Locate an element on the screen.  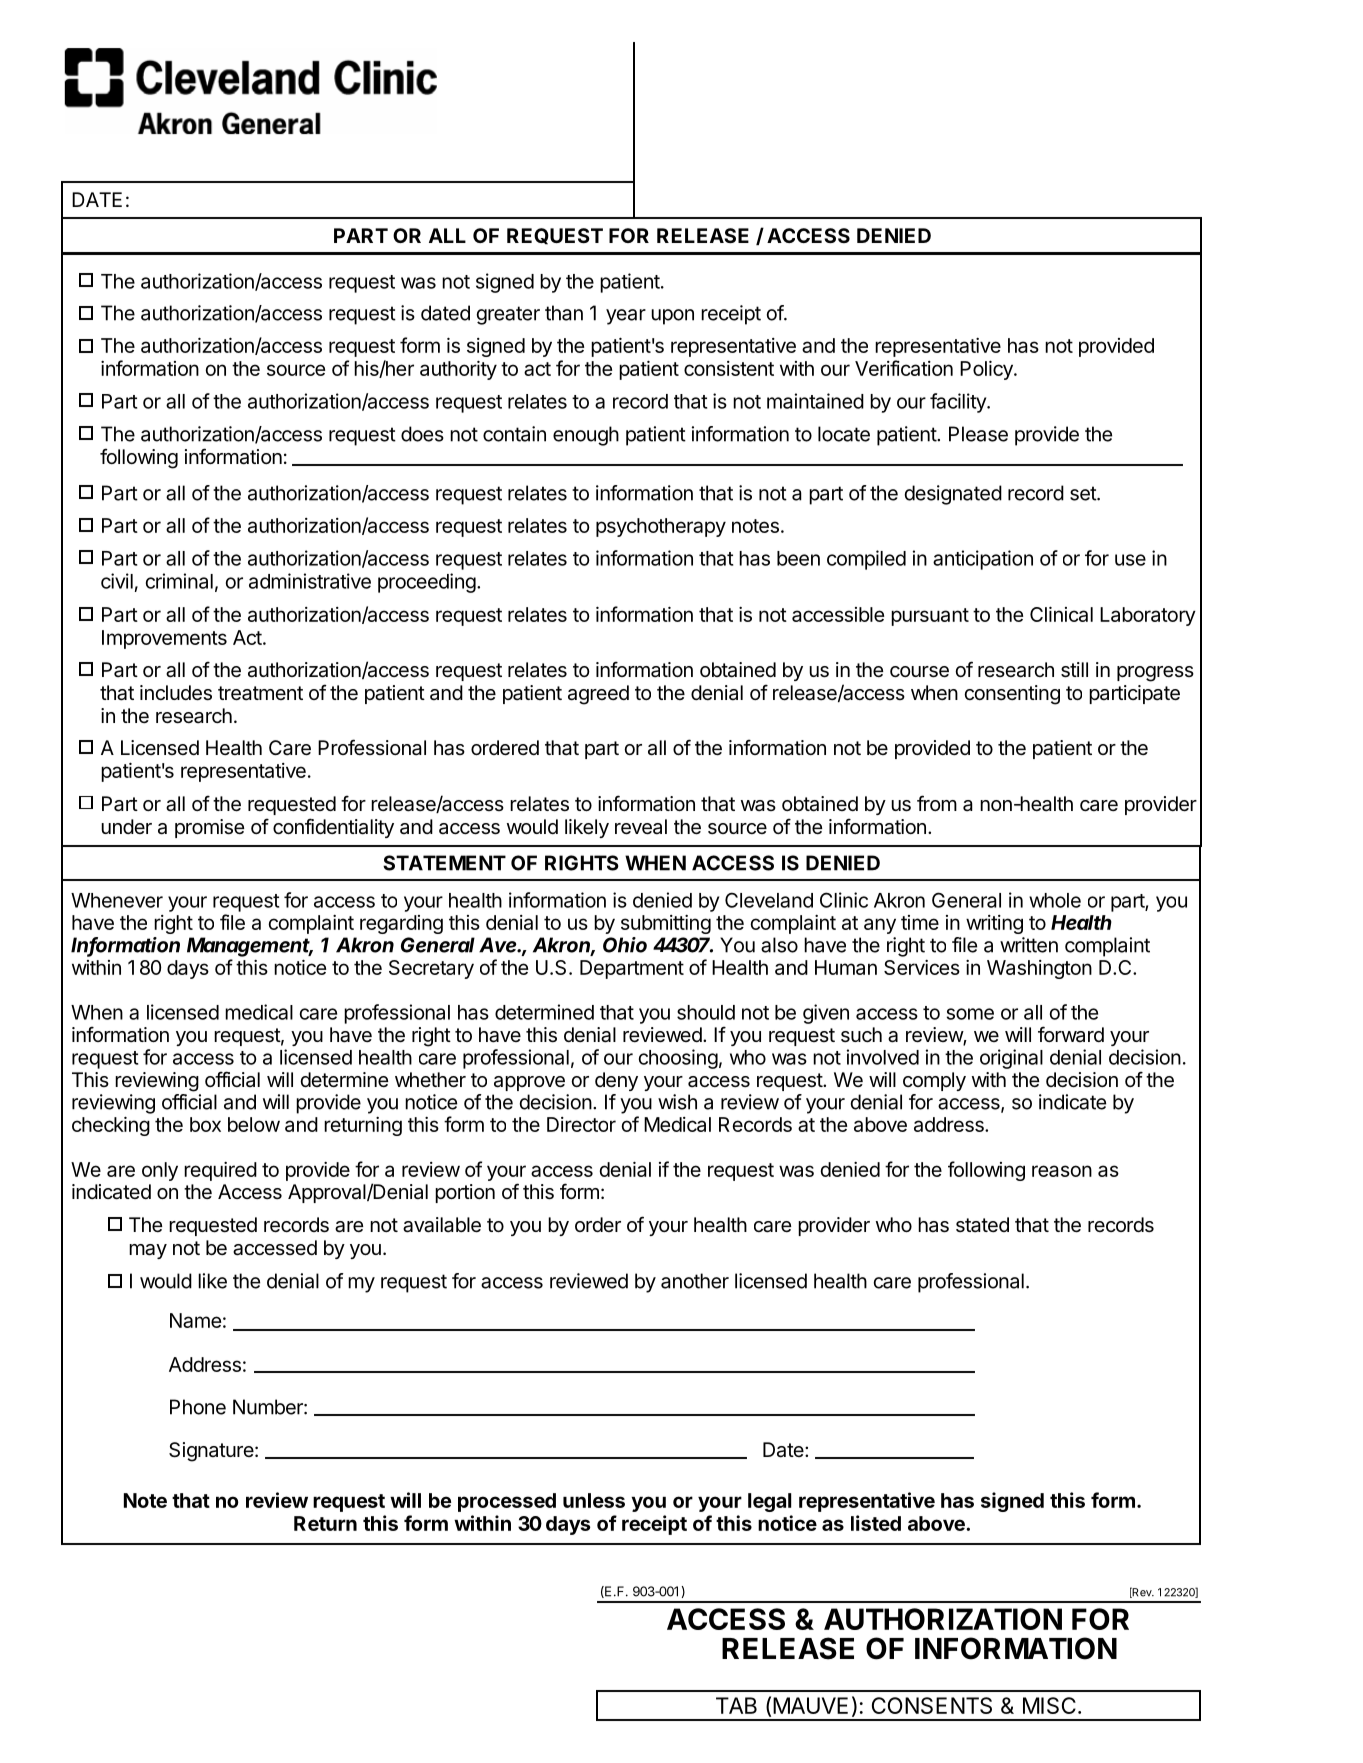
reason is located at coordinates (1062, 1171).
